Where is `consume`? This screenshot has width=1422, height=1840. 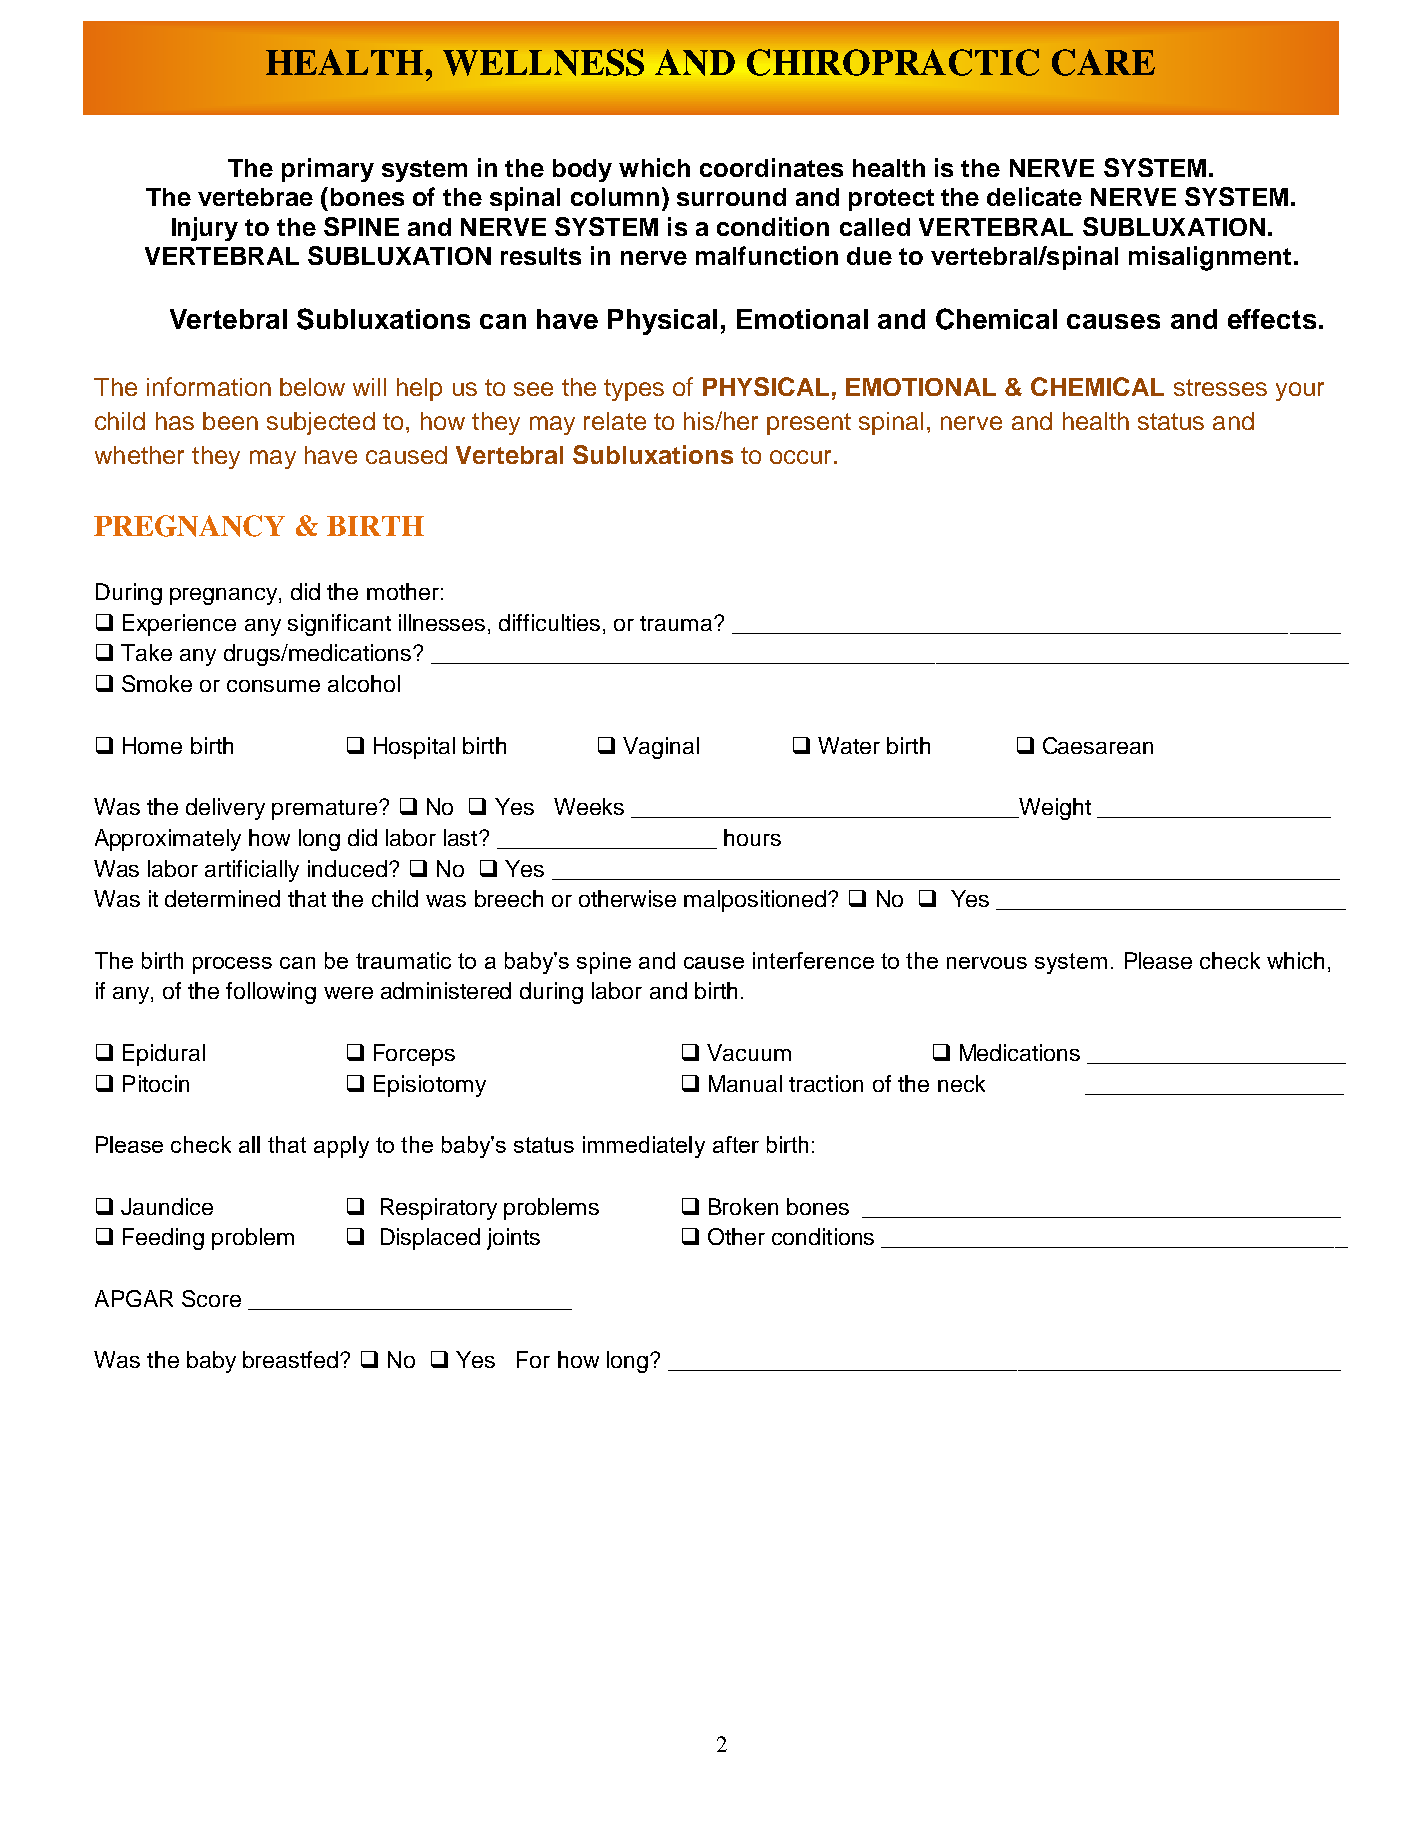 consume is located at coordinates (273, 686).
